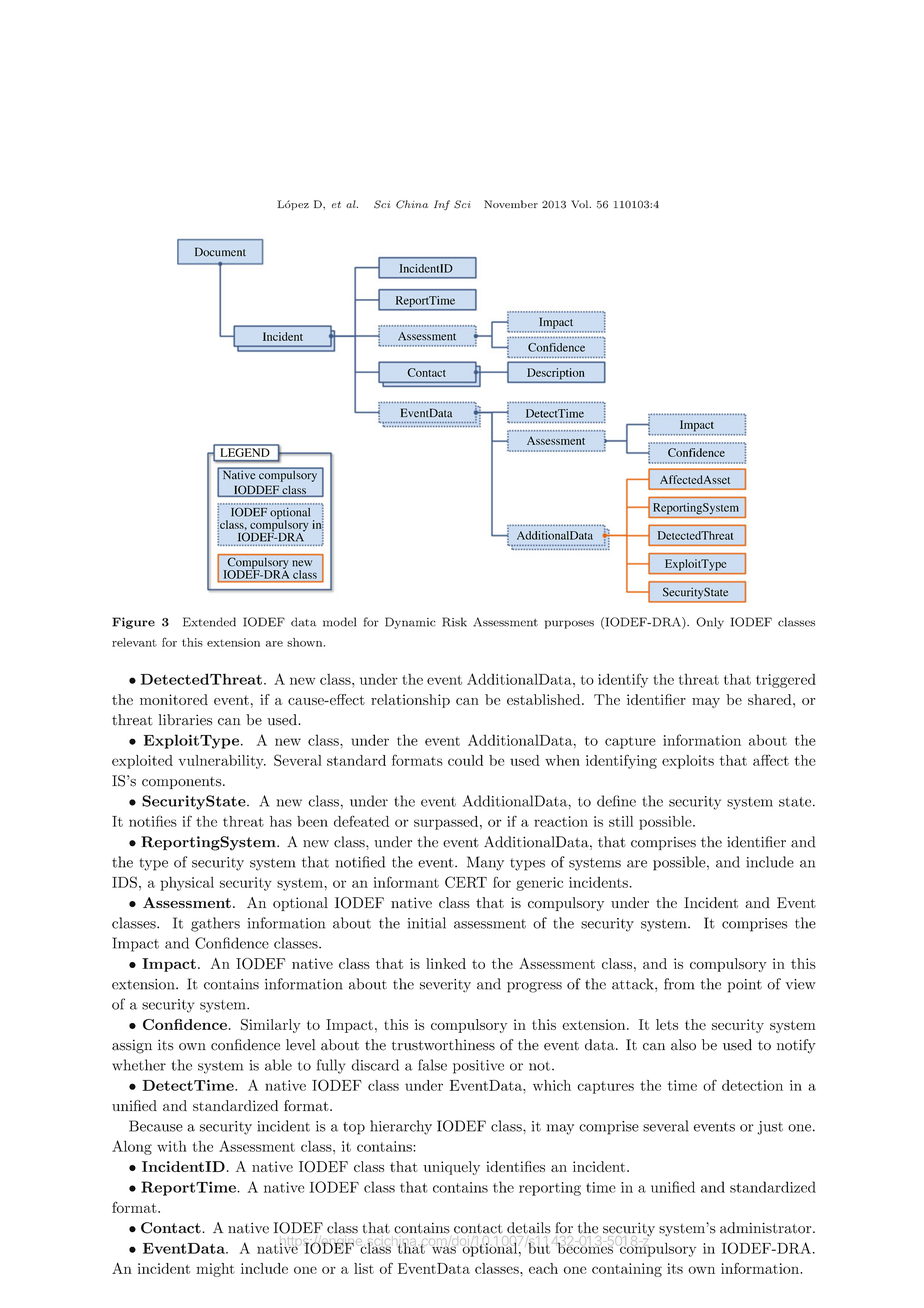 The height and width of the screenshot is (1308, 924). What do you see at coordinates (215, 1270) in the screenshot?
I see `might` at bounding box center [215, 1270].
